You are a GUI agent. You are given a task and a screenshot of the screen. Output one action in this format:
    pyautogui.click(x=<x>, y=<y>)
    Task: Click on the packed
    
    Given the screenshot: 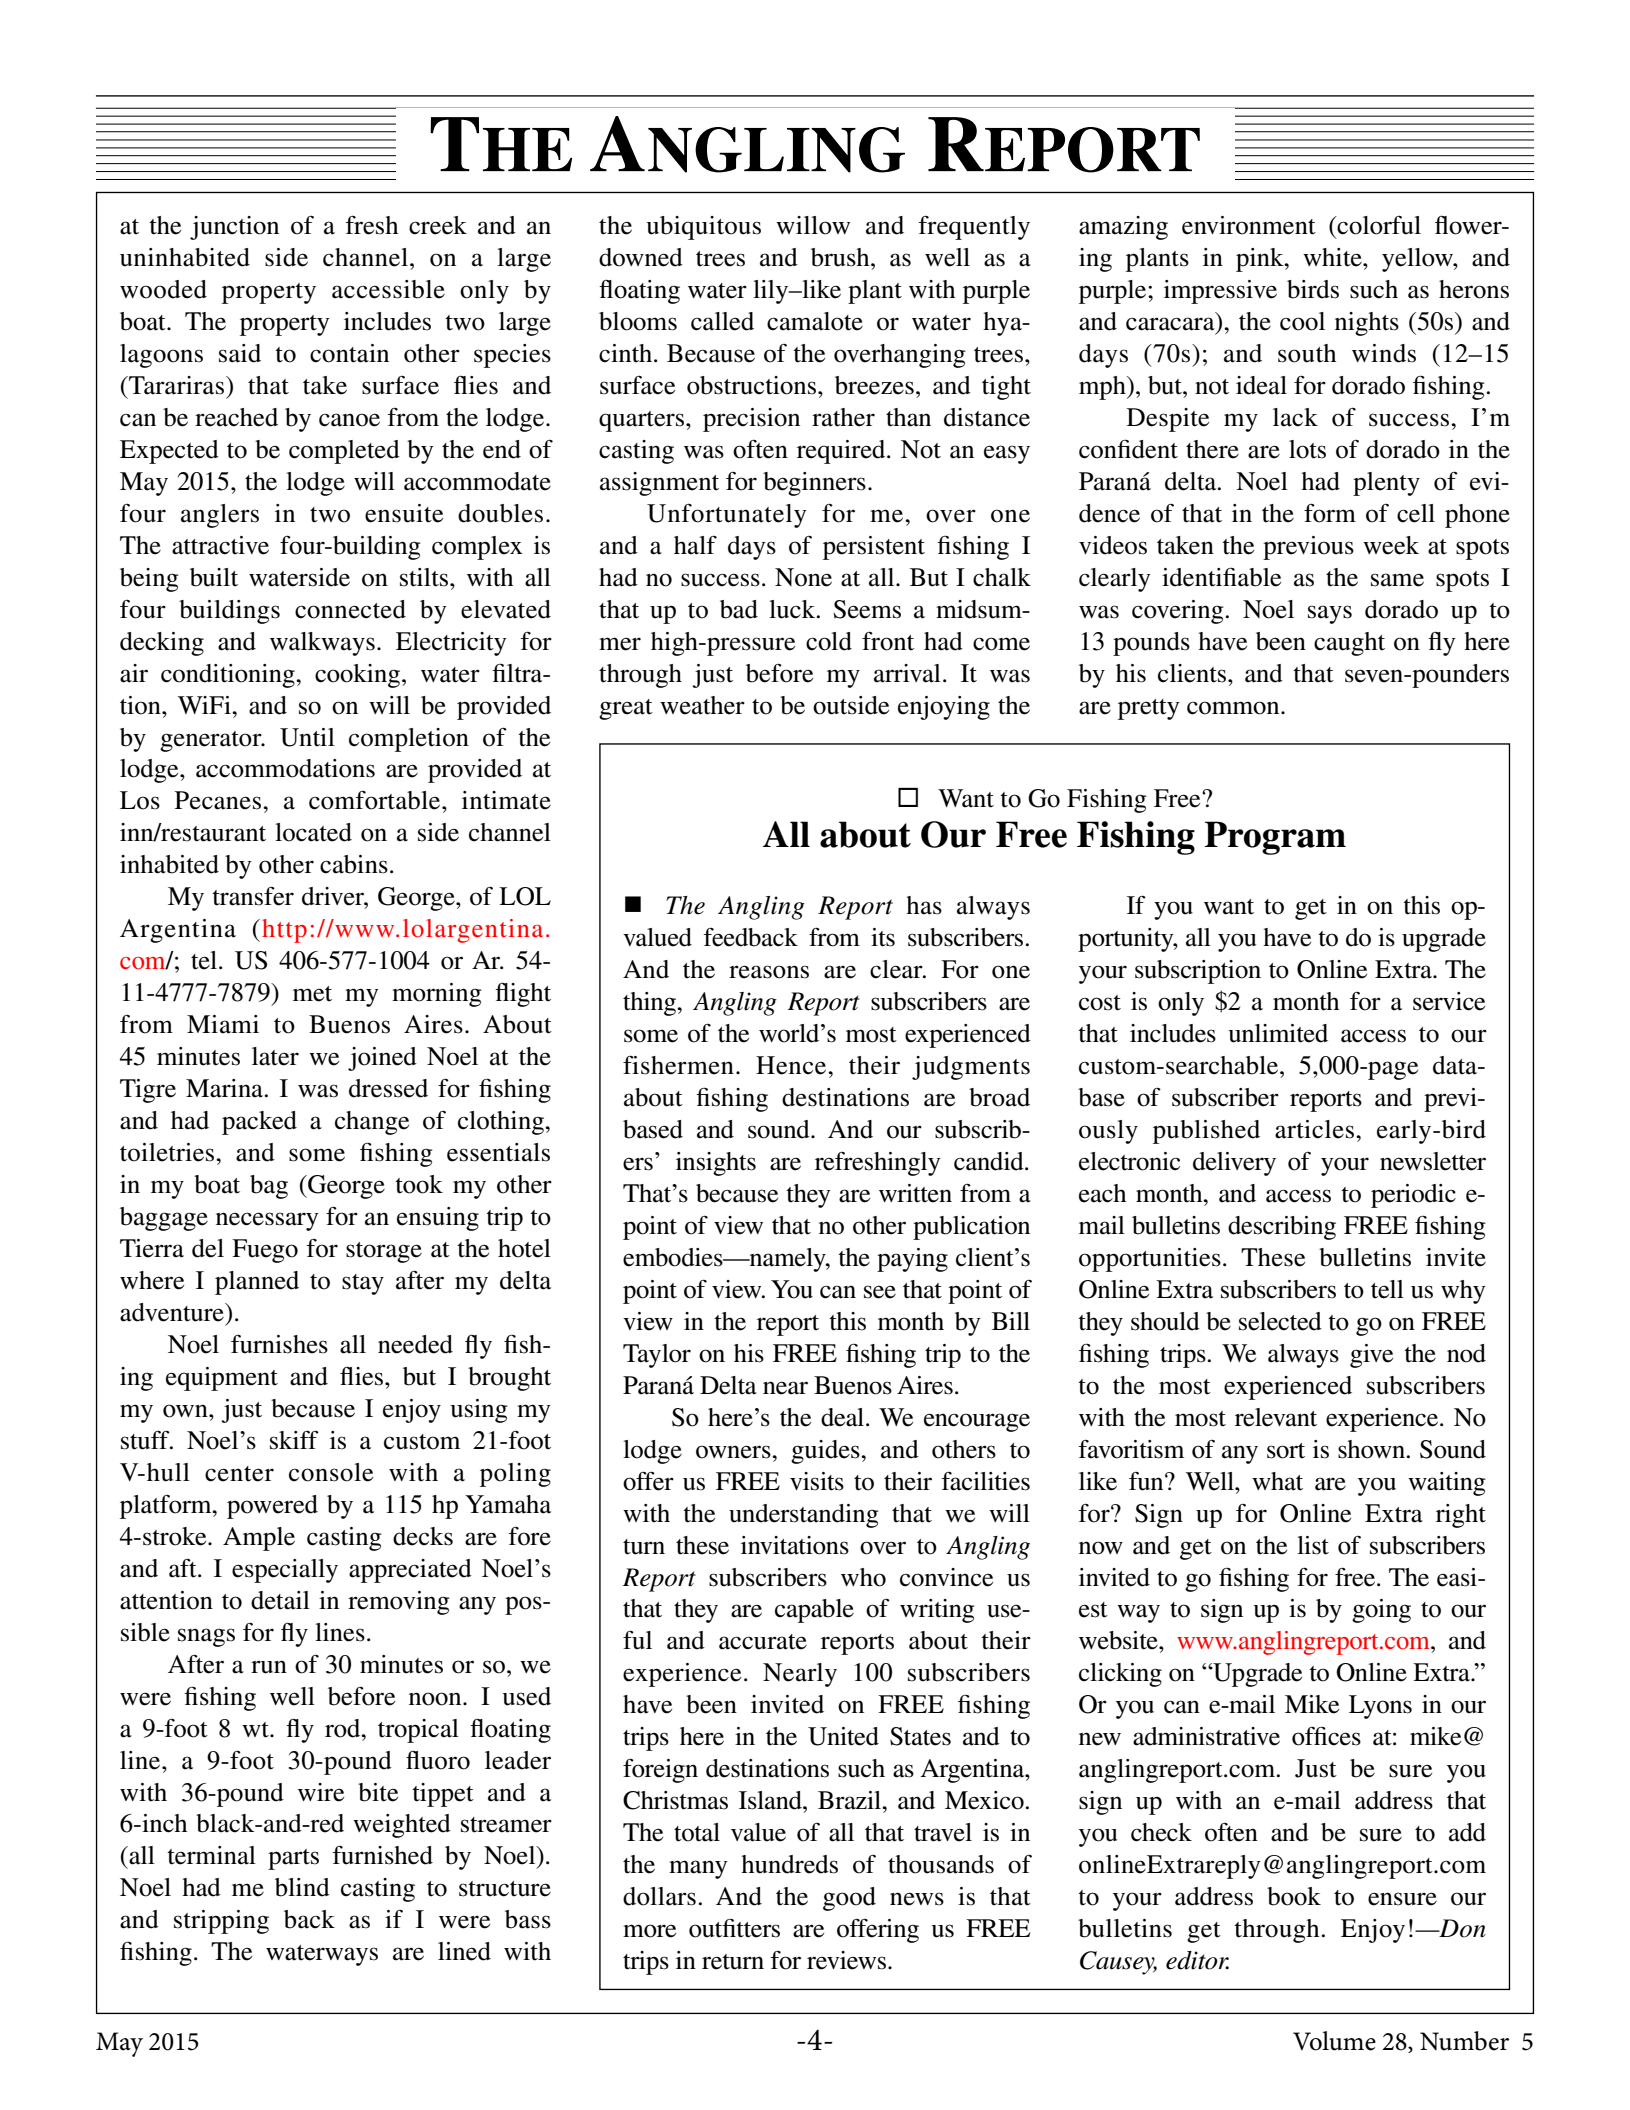 What is the action you would take?
    pyautogui.click(x=259, y=1123)
